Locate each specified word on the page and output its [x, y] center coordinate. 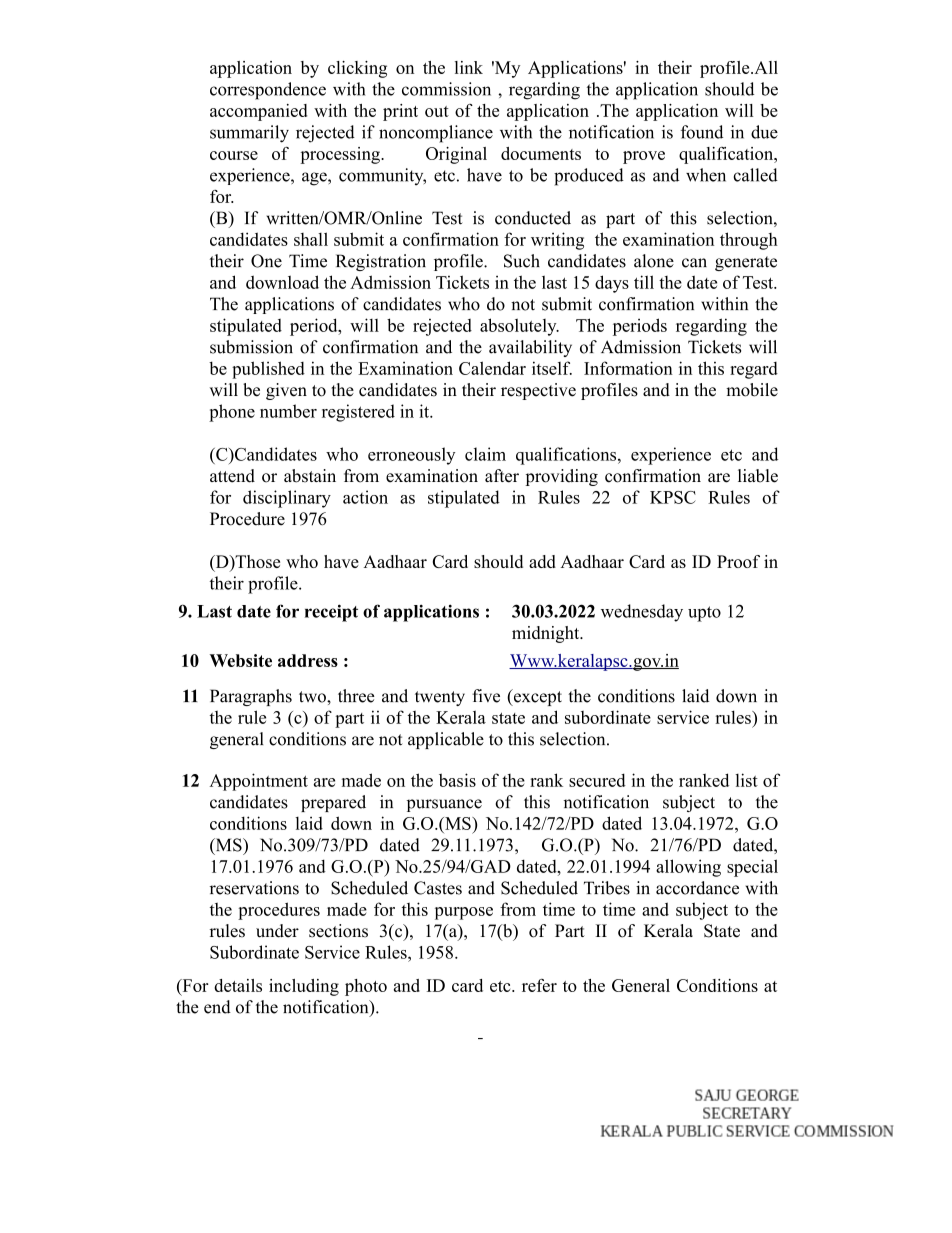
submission [251, 347]
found [702, 132]
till [644, 282]
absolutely [519, 327]
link [469, 67]
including [304, 987]
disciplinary [287, 499]
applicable [446, 740]
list [746, 780]
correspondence [268, 91]
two [313, 697]
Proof [738, 561]
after [502, 476]
